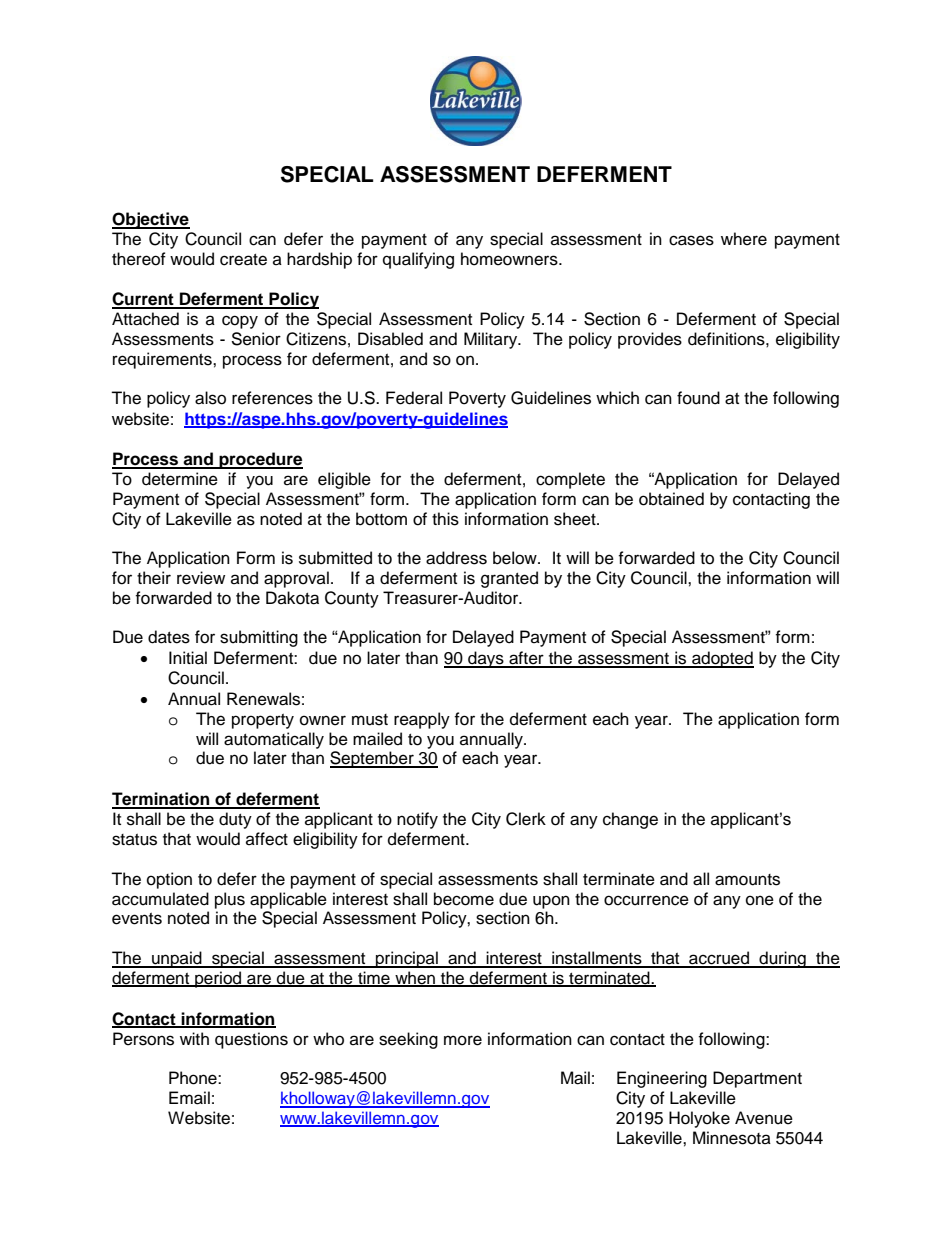 This document has height=1233, width=952. I want to click on amounts, so click(747, 880).
